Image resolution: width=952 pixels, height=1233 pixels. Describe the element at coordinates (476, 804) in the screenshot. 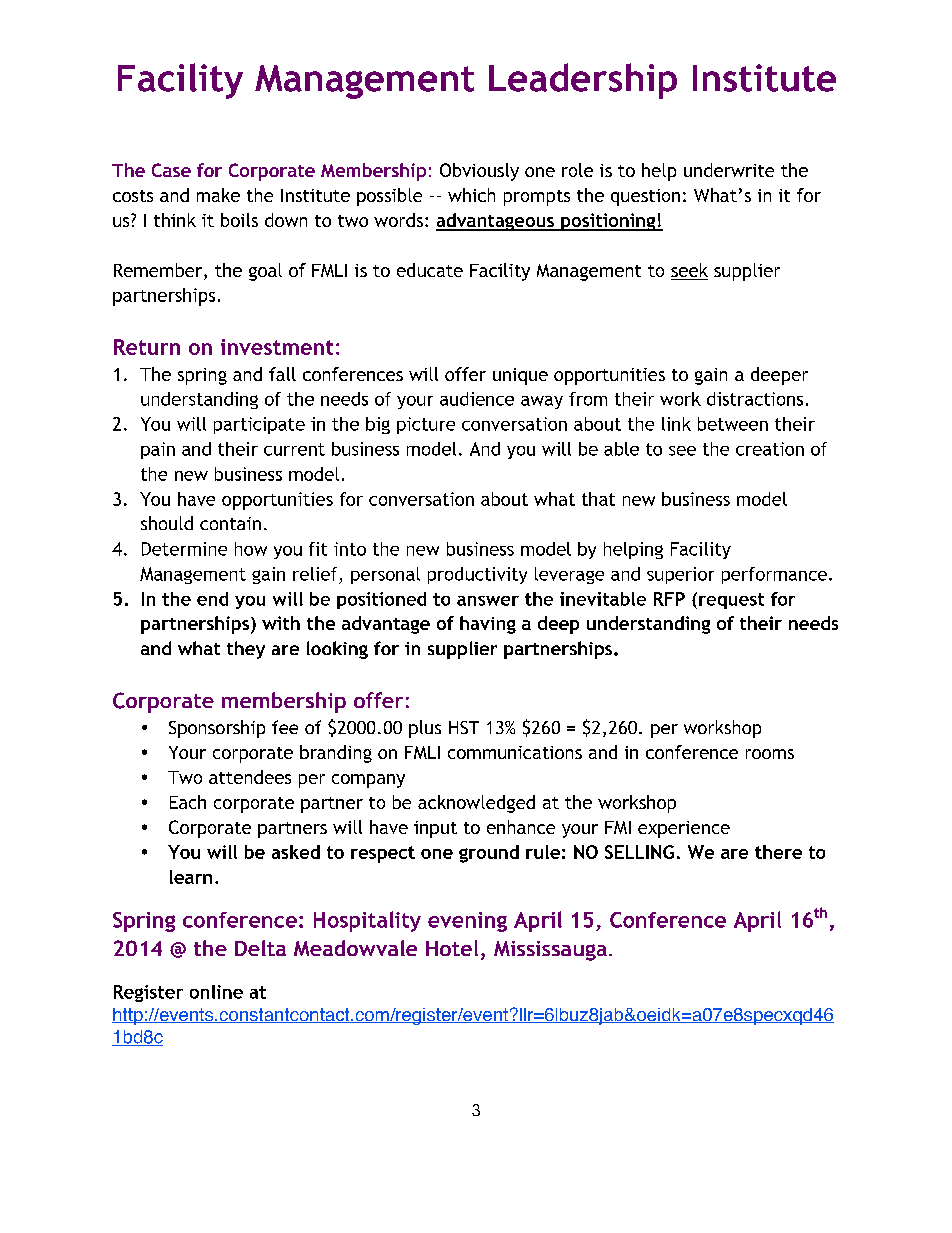

I see `acknowledged` at that location.
